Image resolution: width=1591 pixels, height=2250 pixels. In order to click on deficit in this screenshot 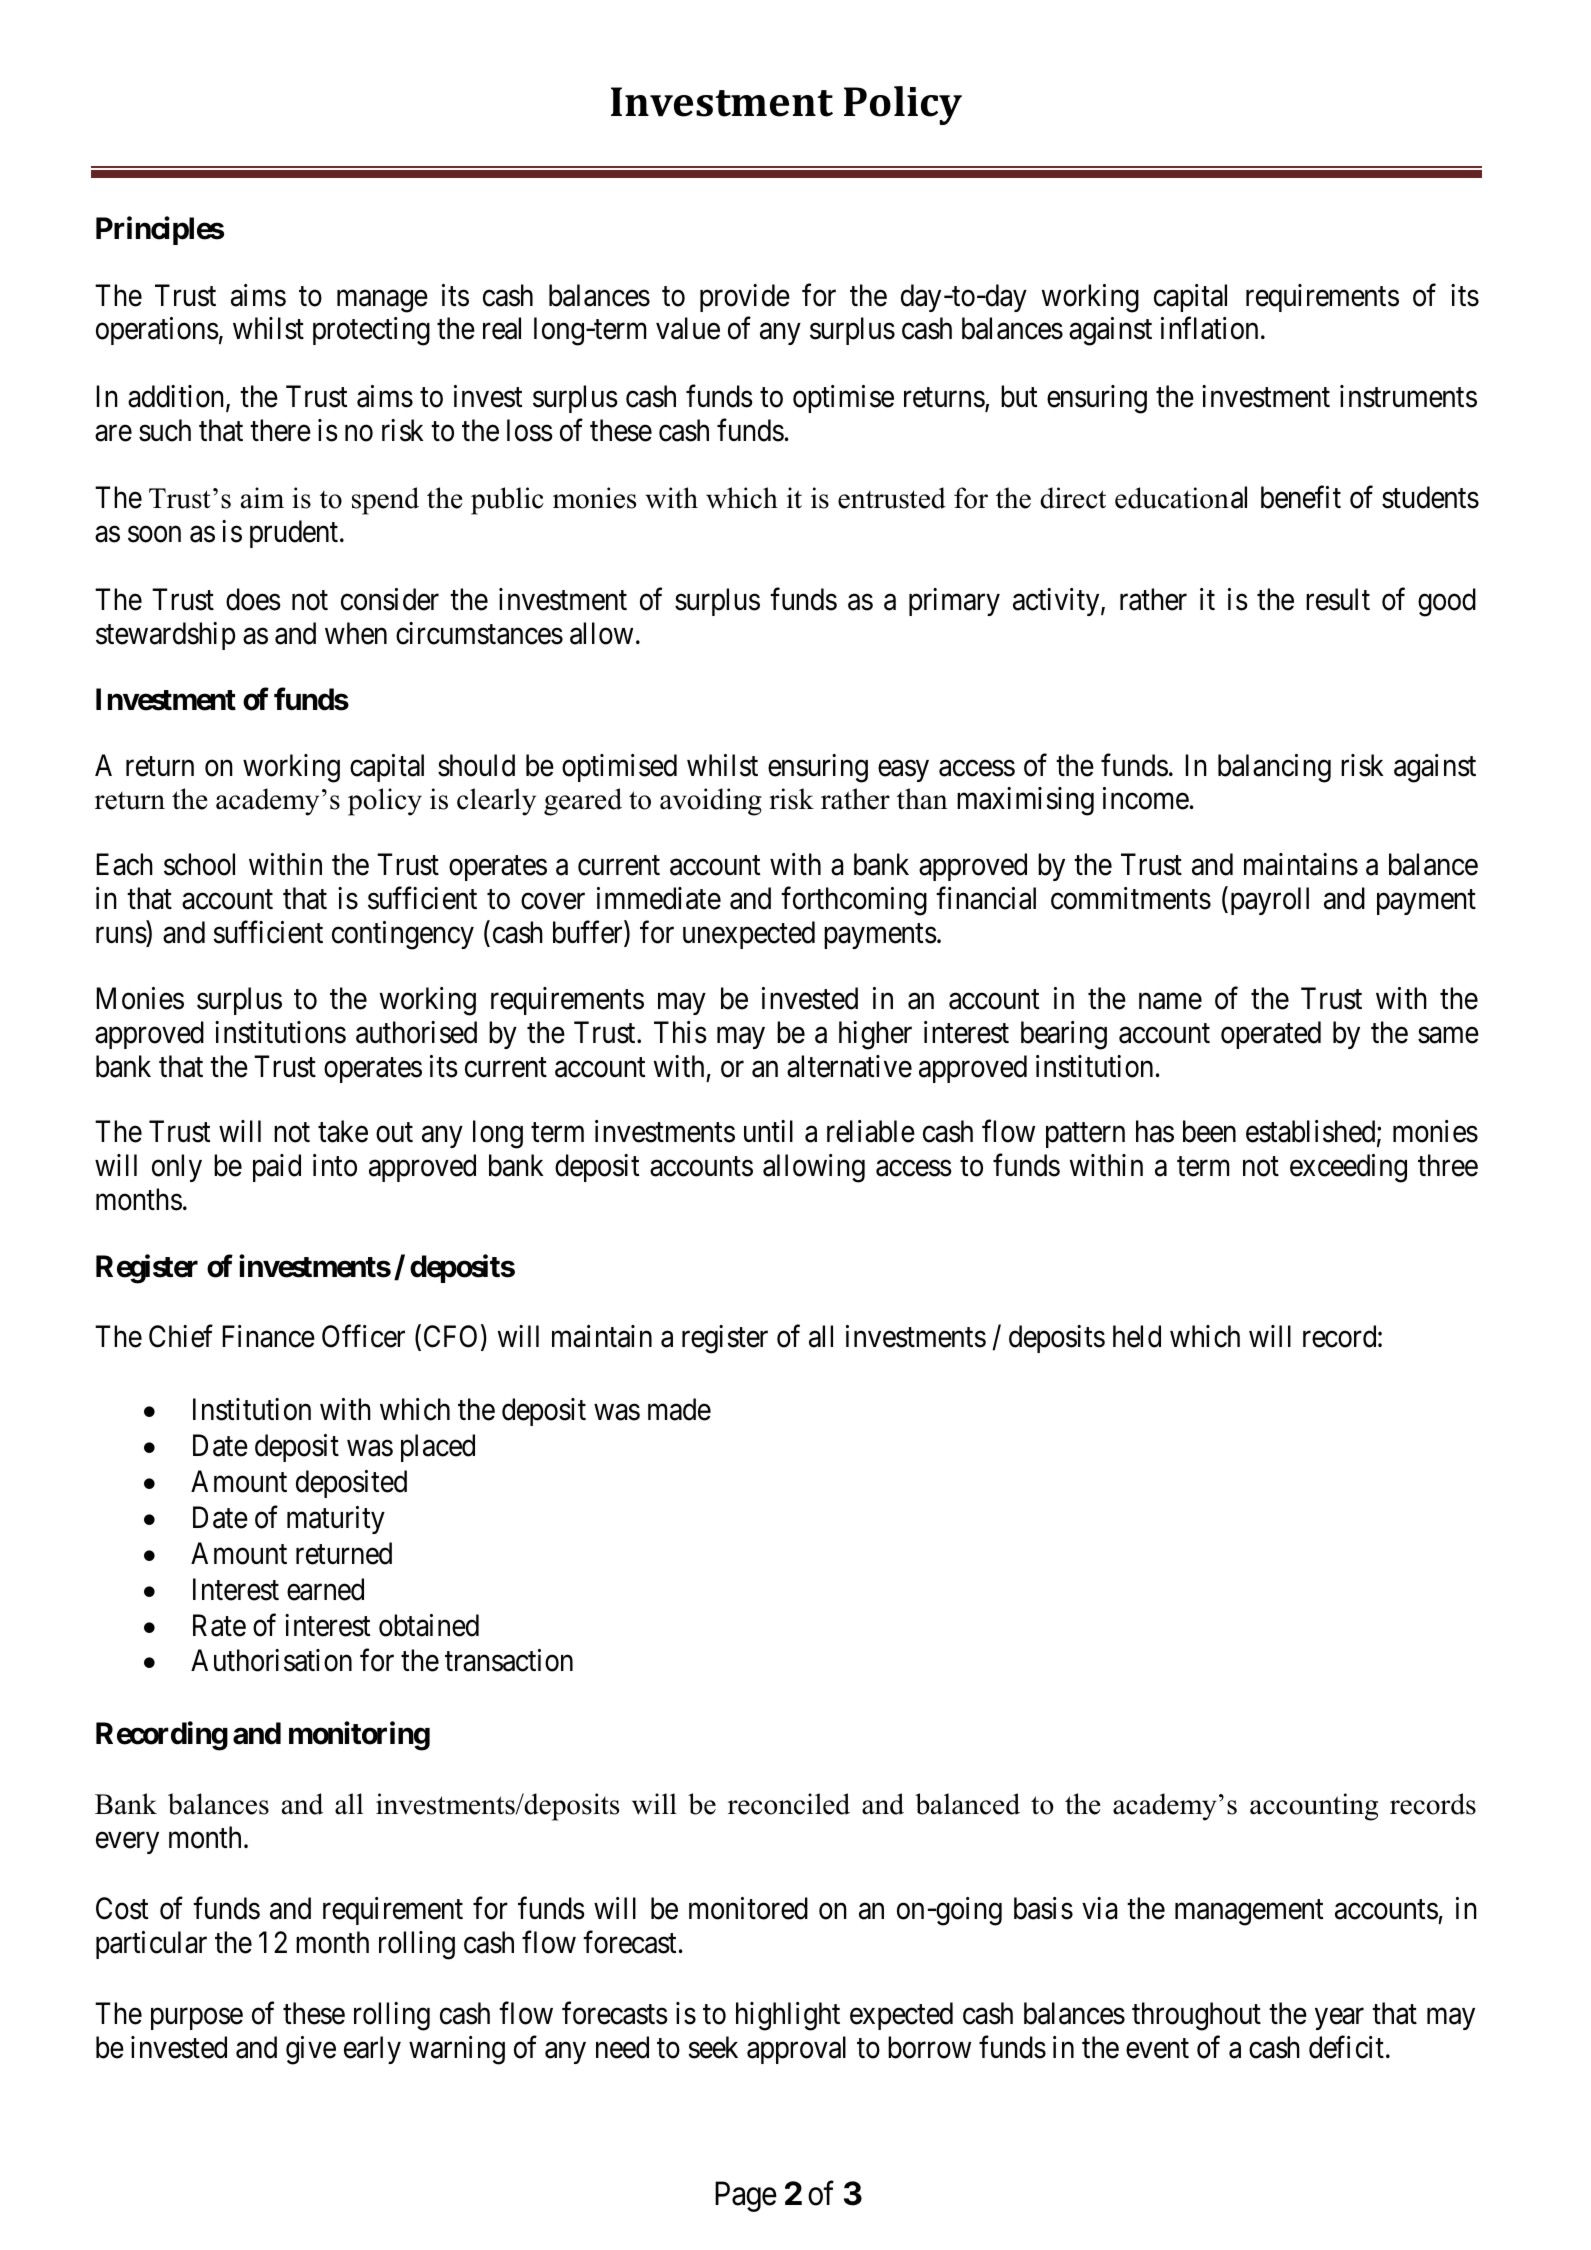, I will do `click(1346, 2047)`.
